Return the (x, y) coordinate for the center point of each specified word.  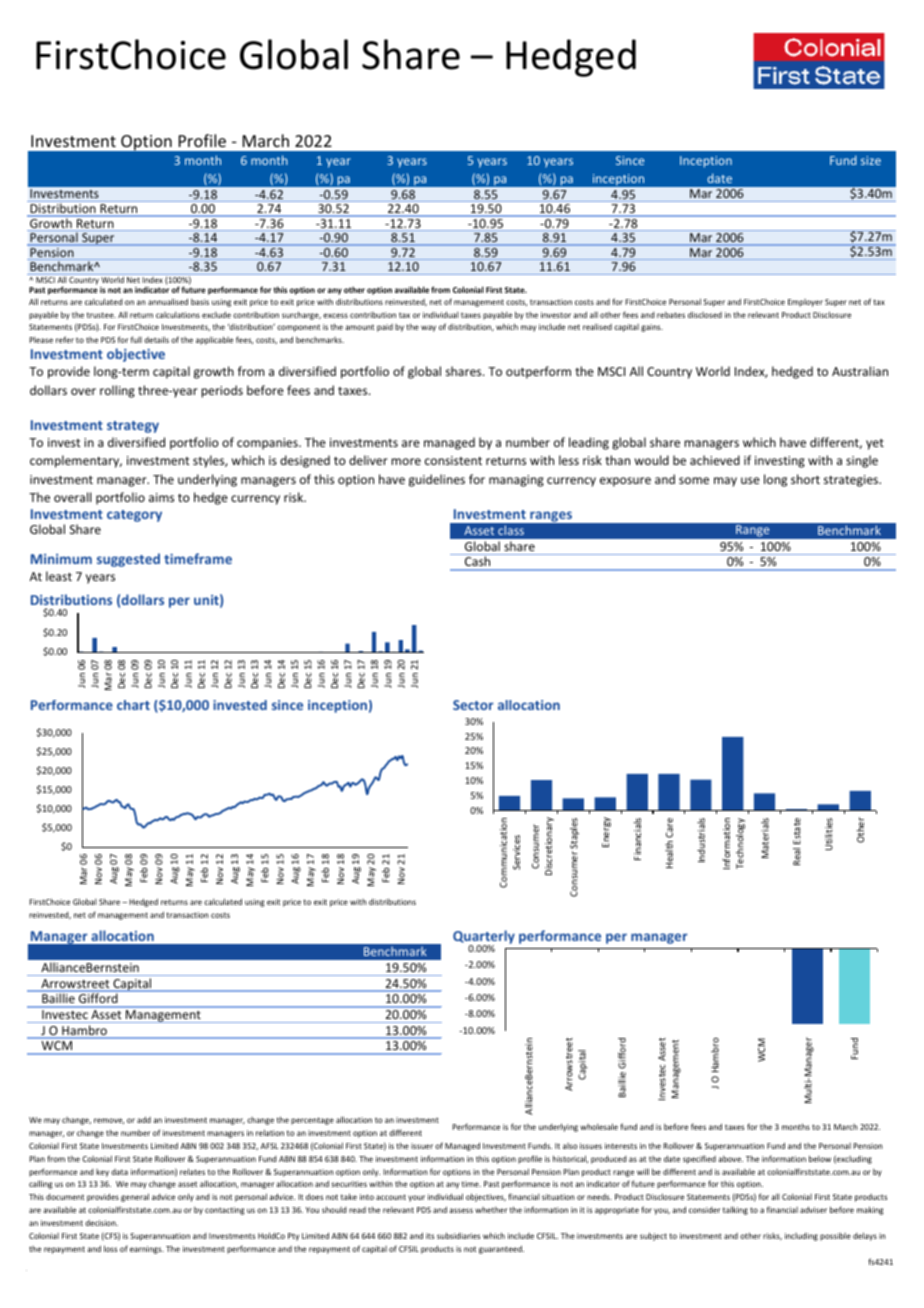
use (750, 480)
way (428, 328)
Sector (473, 705)
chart (133, 705)
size (871, 160)
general (135, 1197)
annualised (168, 301)
